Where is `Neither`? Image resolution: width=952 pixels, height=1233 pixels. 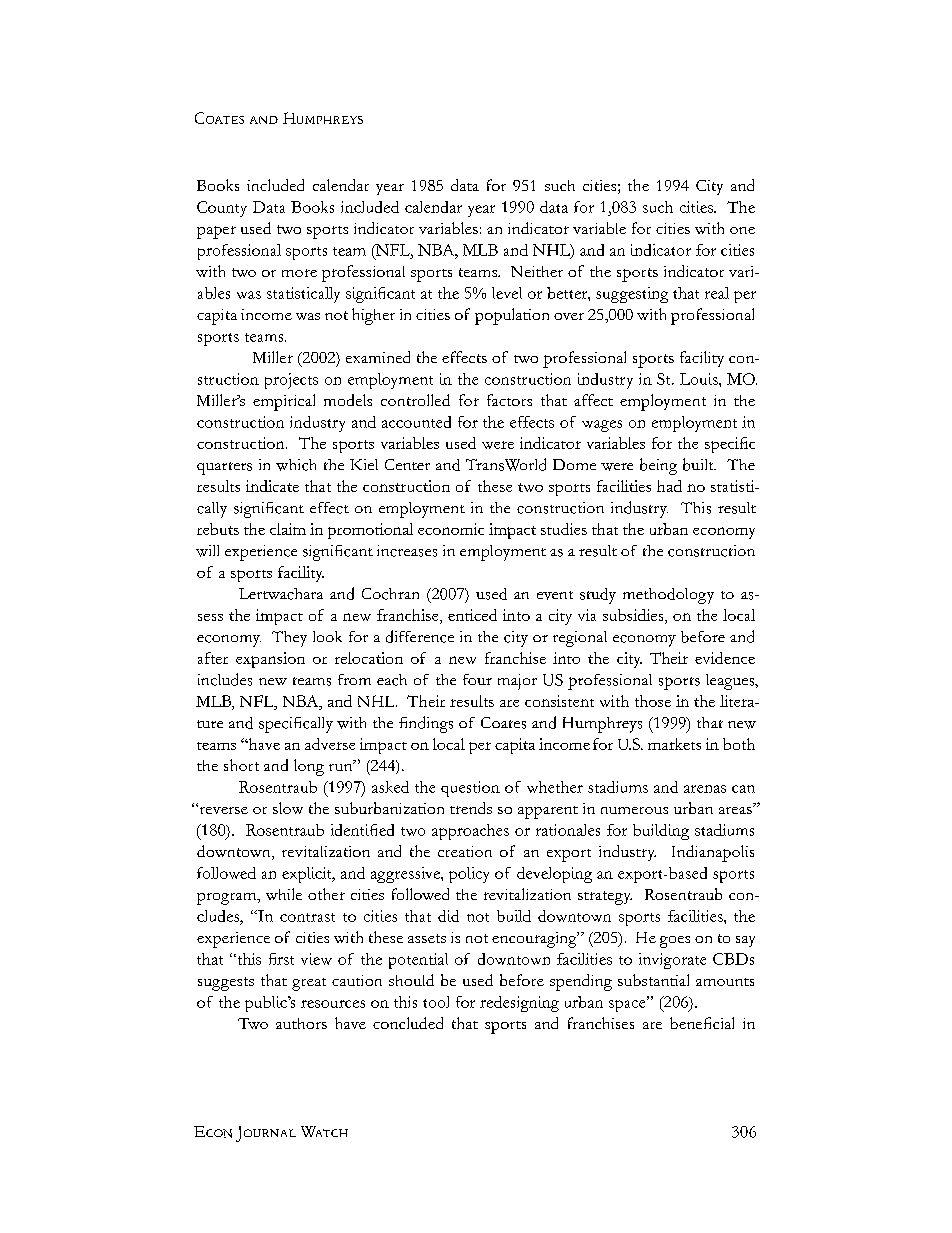 Neither is located at coordinates (537, 271).
